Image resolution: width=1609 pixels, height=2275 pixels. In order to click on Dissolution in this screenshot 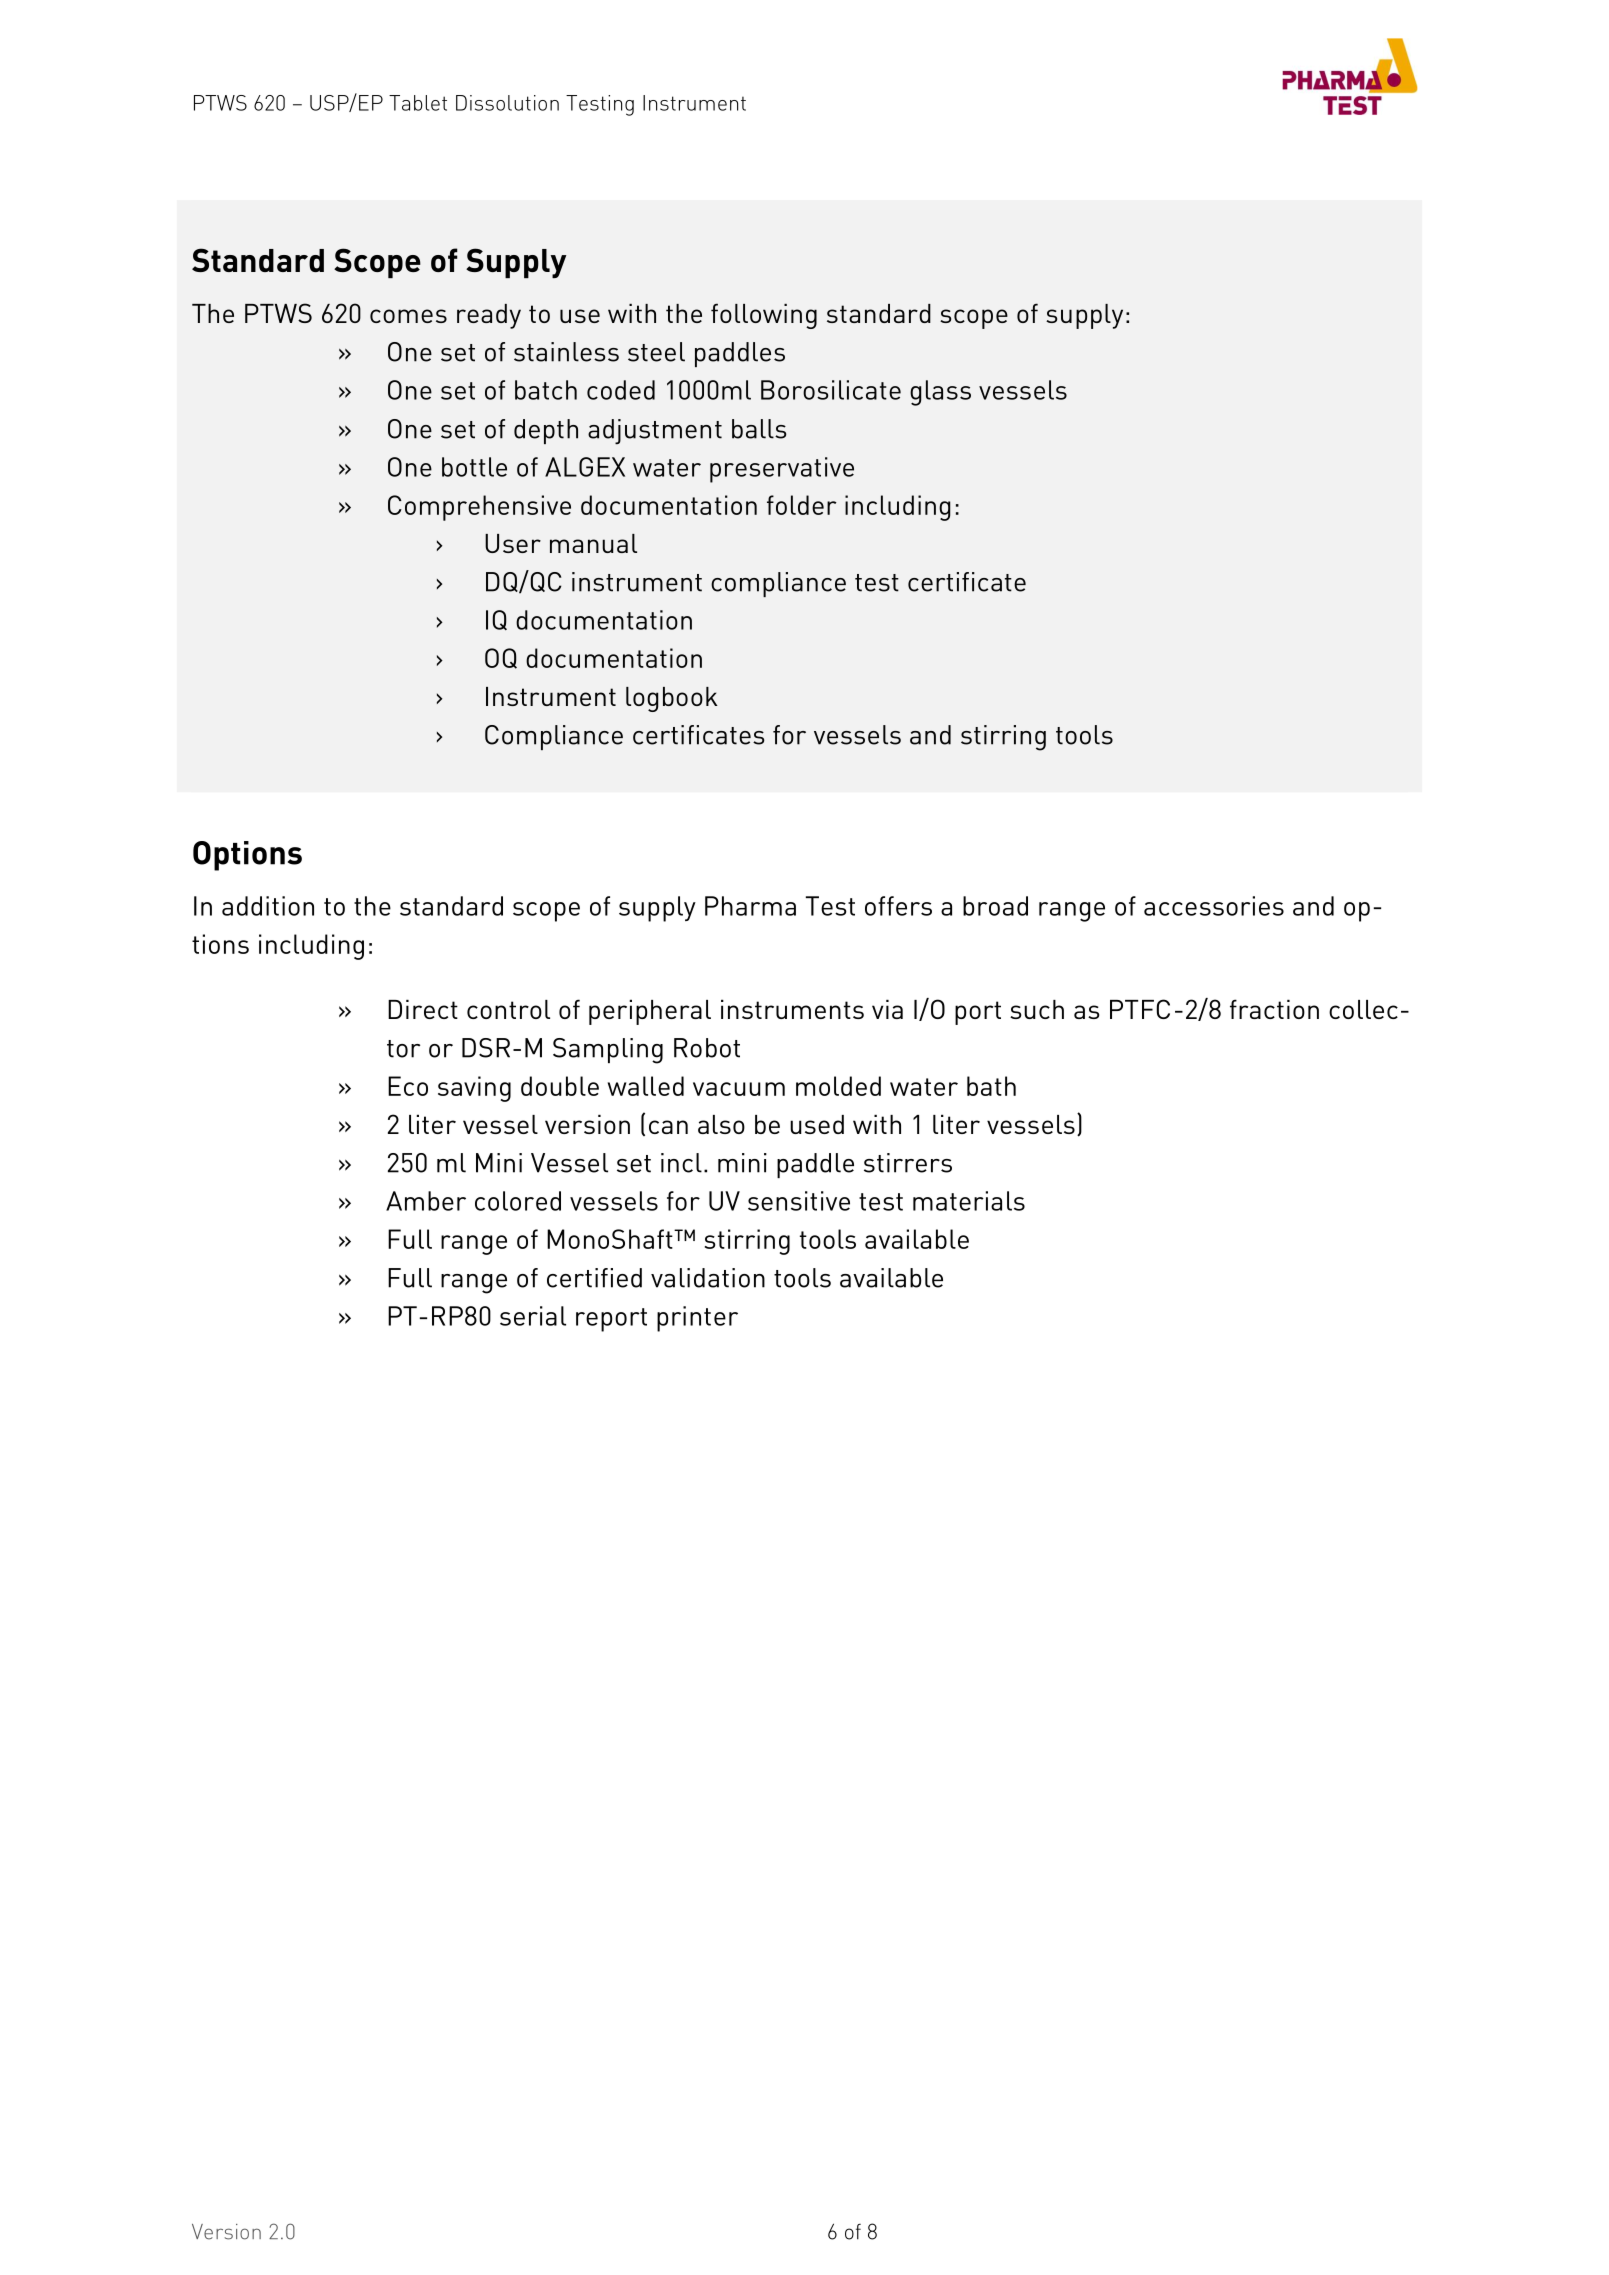, I will do `click(507, 103)`.
